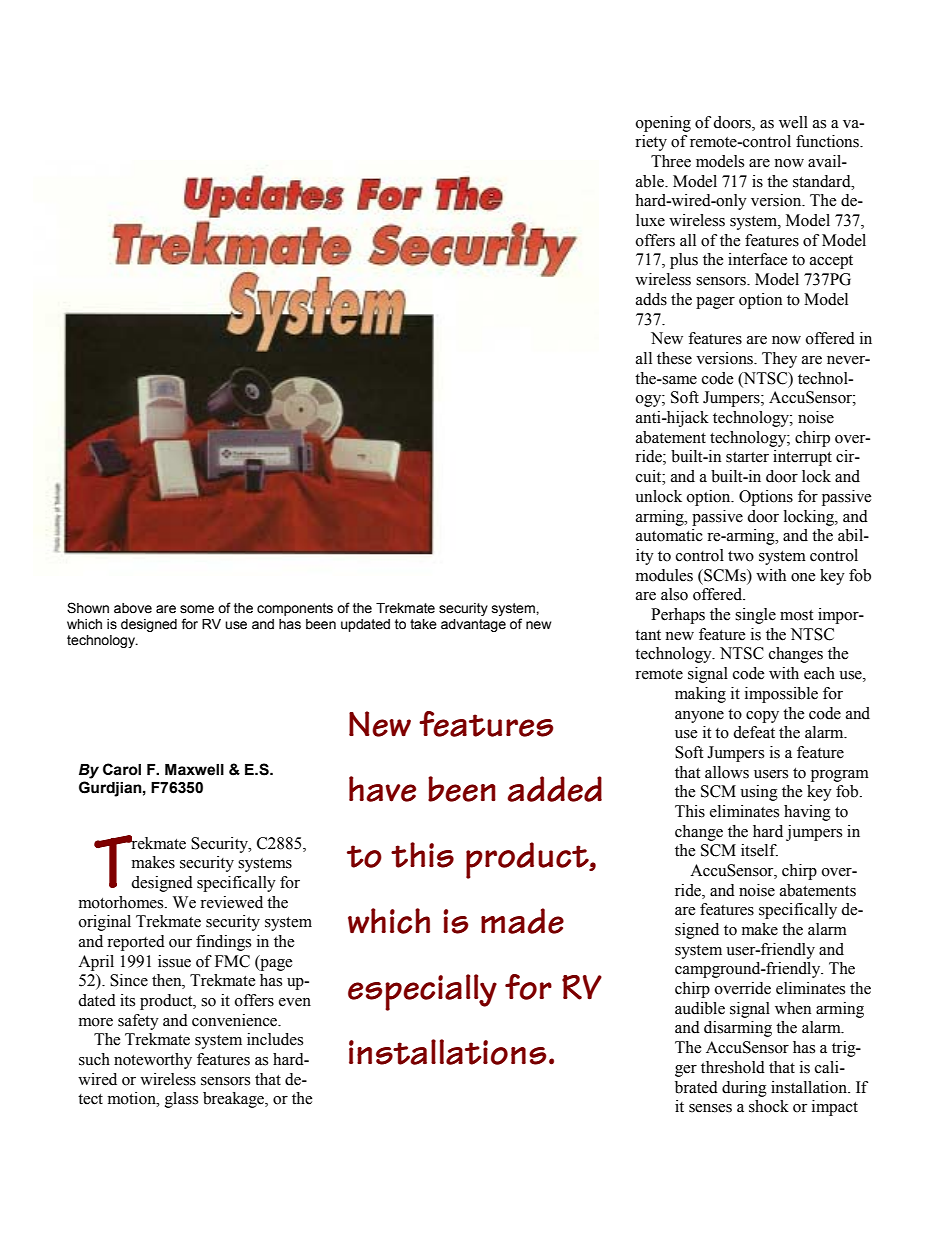 The height and width of the screenshot is (1233, 952). I want to click on starter, so click(747, 457).
